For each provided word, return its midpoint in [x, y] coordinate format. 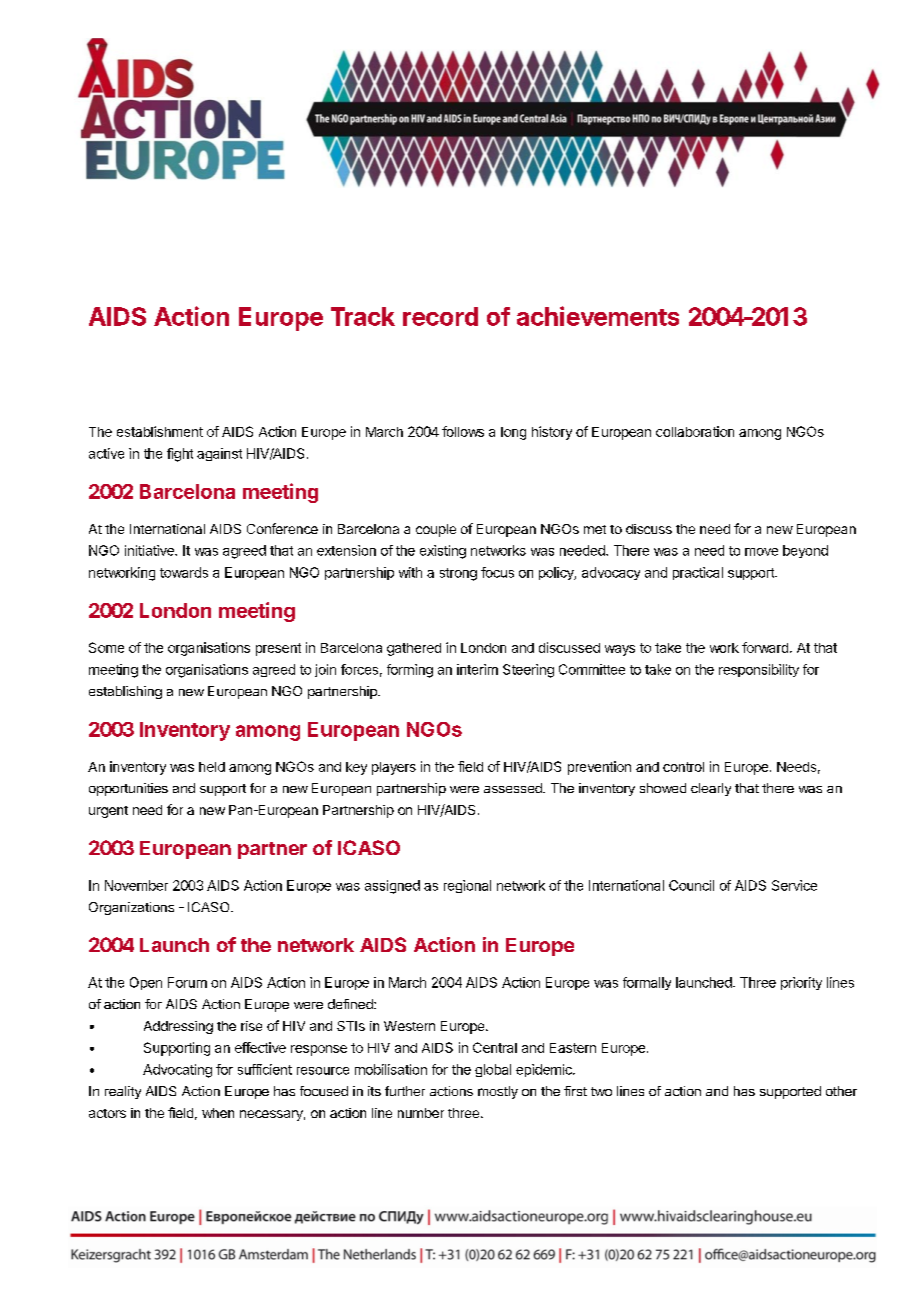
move [761, 552]
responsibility [759, 670]
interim [477, 669]
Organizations [131, 908]
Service [794, 885]
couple [436, 530]
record [440, 316]
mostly [498, 1092]
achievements [598, 316]
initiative [150, 550]
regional [467, 886]
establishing [125, 692]
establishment [160, 431]
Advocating [177, 1071]
